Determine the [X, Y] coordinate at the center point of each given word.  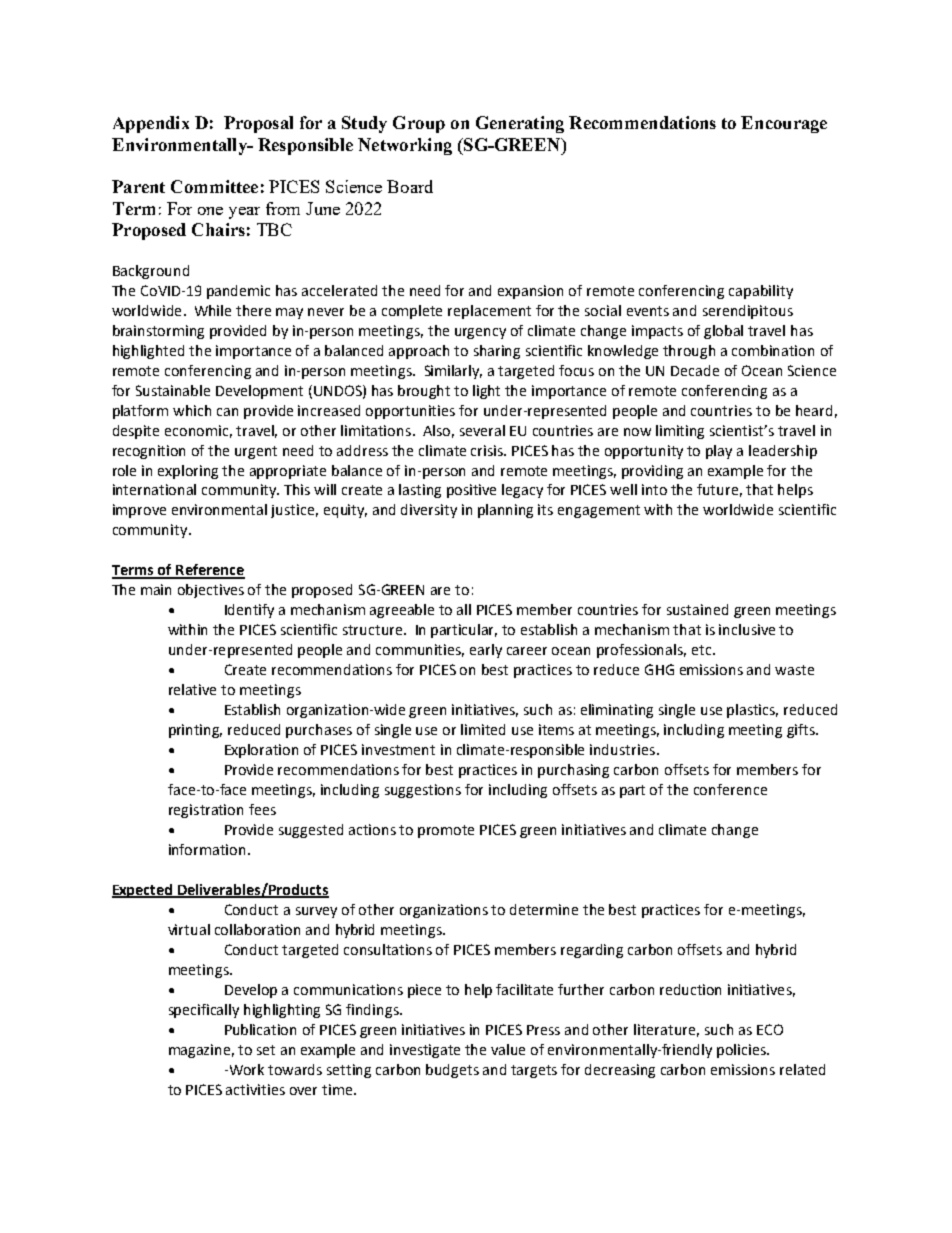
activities [255, 1089]
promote [446, 831]
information [207, 849]
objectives [211, 591]
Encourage [784, 124]
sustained [697, 609]
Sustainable [173, 390]
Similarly [453, 372]
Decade [695, 370]
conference [730, 789]
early [486, 651]
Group [419, 124]
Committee [214, 186]
